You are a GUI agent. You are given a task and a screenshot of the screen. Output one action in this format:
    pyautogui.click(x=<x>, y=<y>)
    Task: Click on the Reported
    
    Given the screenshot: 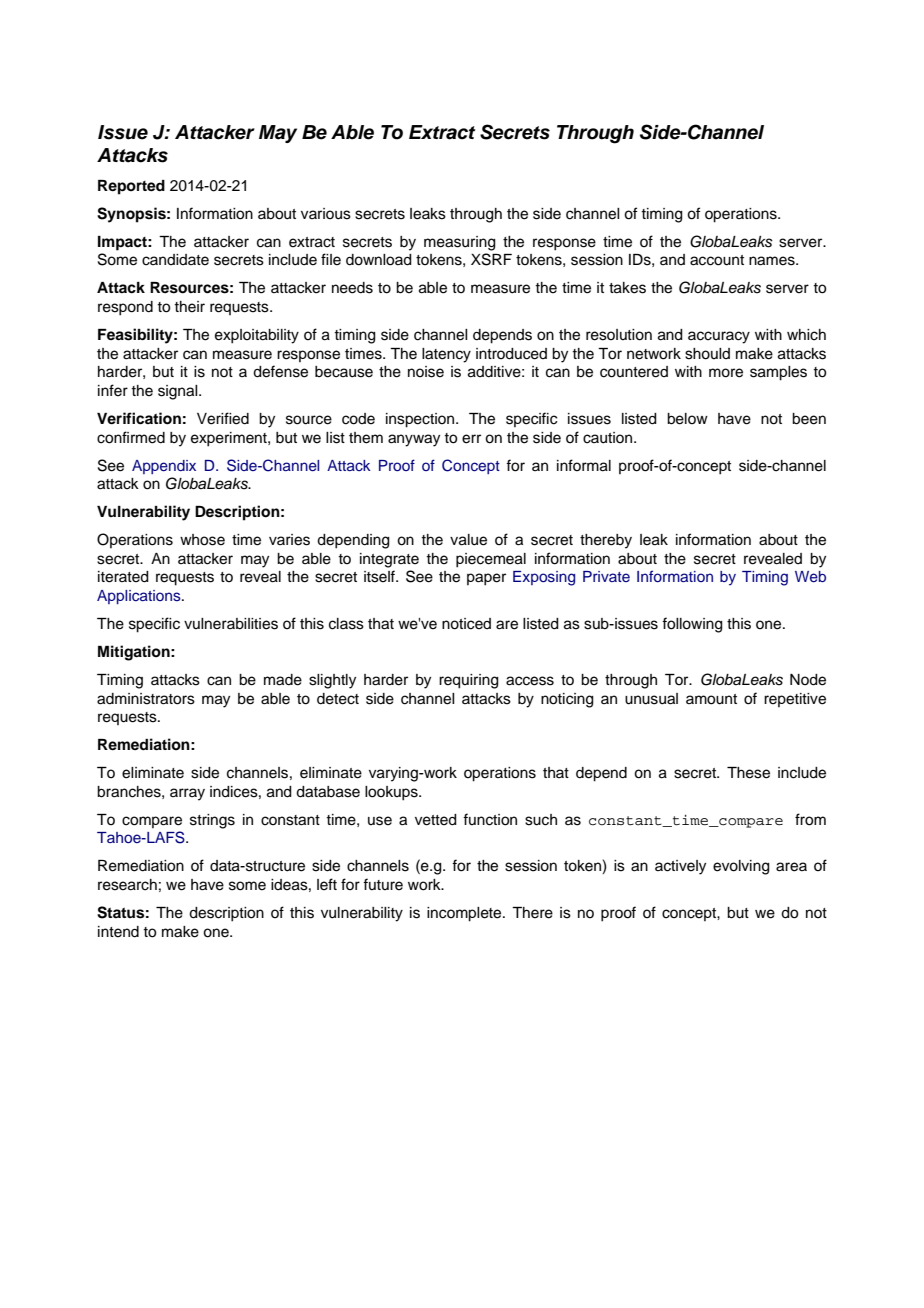 What is the action you would take?
    pyautogui.click(x=131, y=187)
